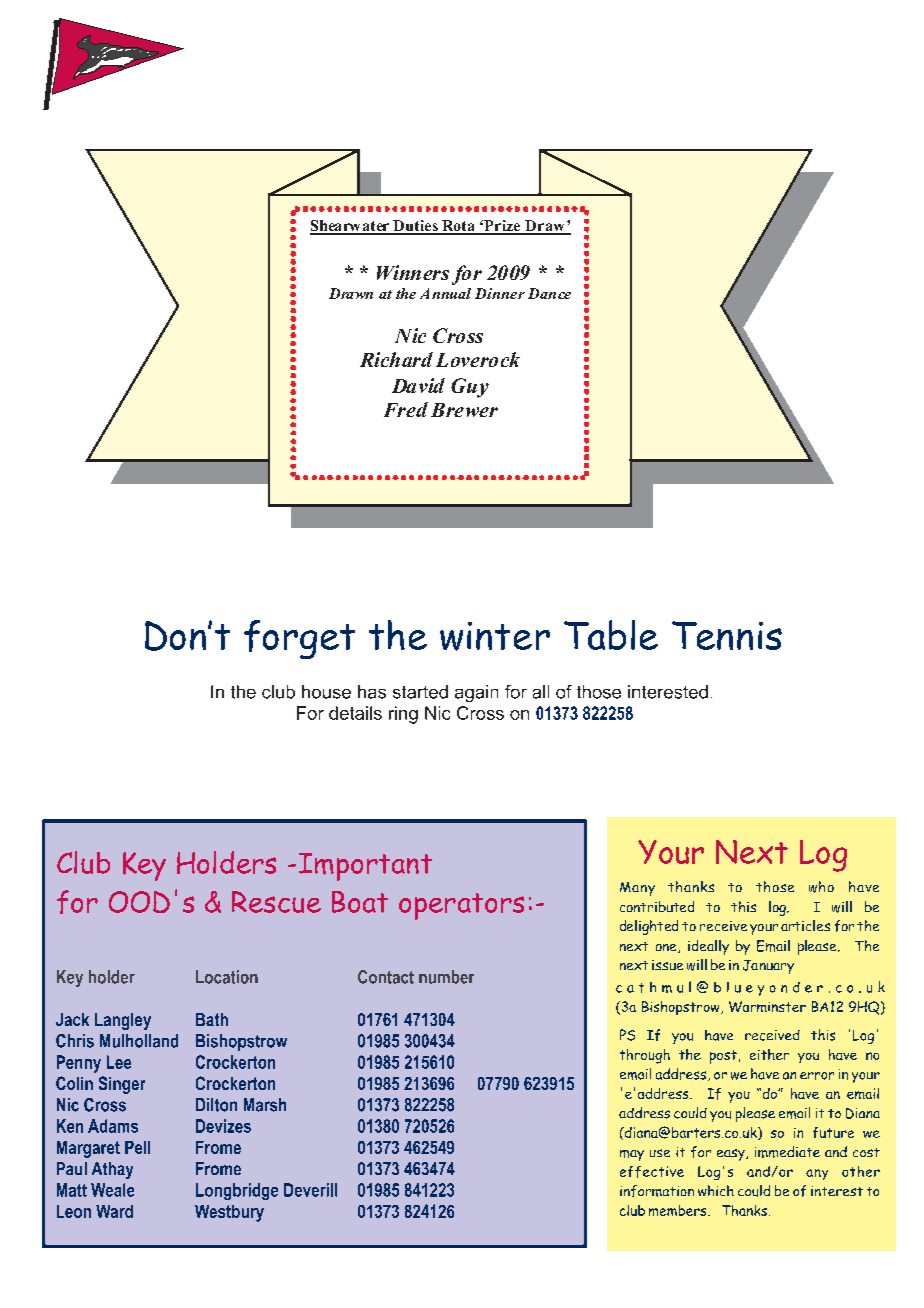  I want to click on forget, so click(299, 639).
